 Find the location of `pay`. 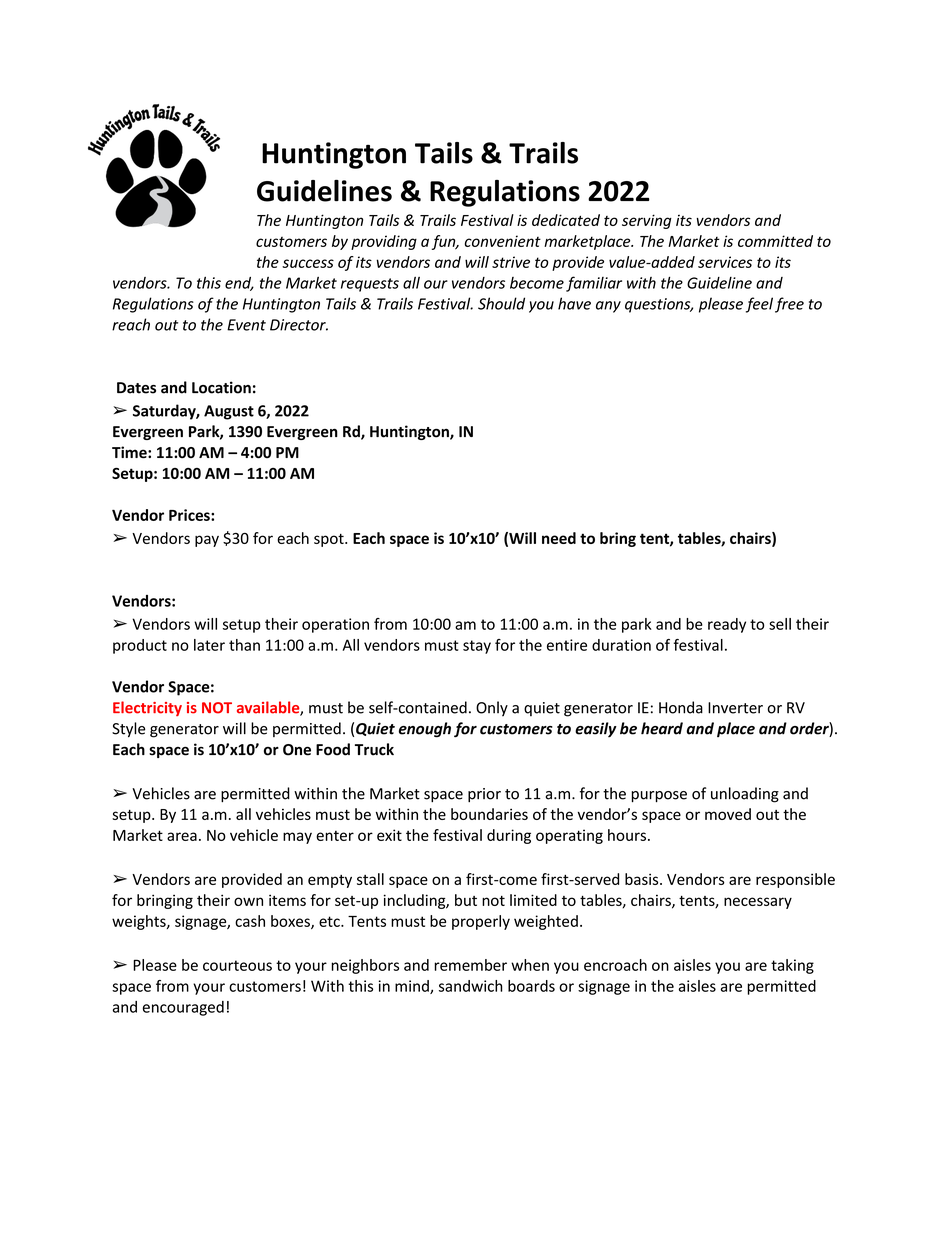

pay is located at coordinates (207, 541).
